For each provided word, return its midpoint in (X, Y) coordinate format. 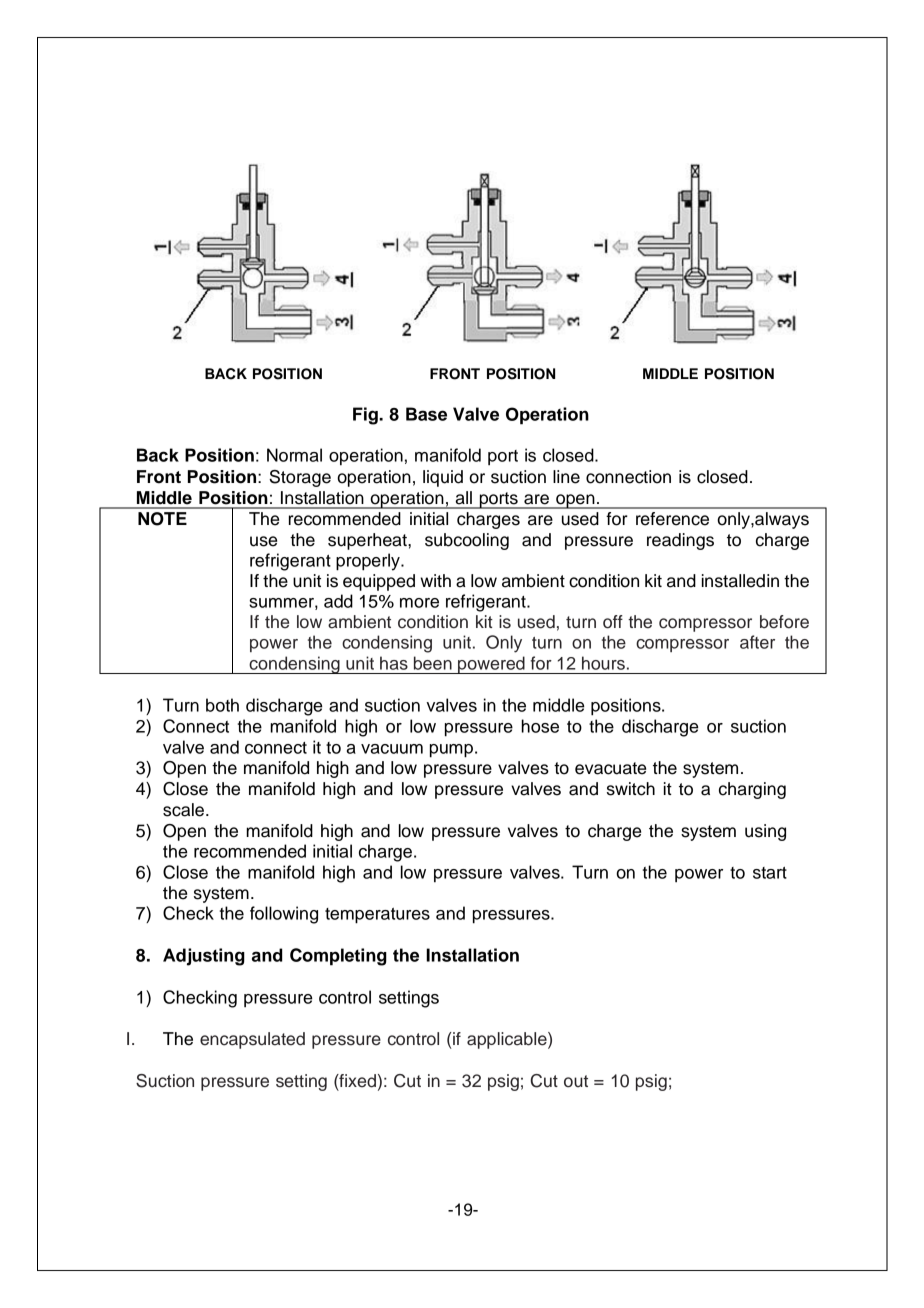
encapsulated (252, 1040)
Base (426, 414)
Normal (294, 455)
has (394, 663)
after (757, 642)
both (222, 705)
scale (183, 810)
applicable (508, 1040)
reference (672, 519)
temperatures (377, 916)
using (765, 832)
